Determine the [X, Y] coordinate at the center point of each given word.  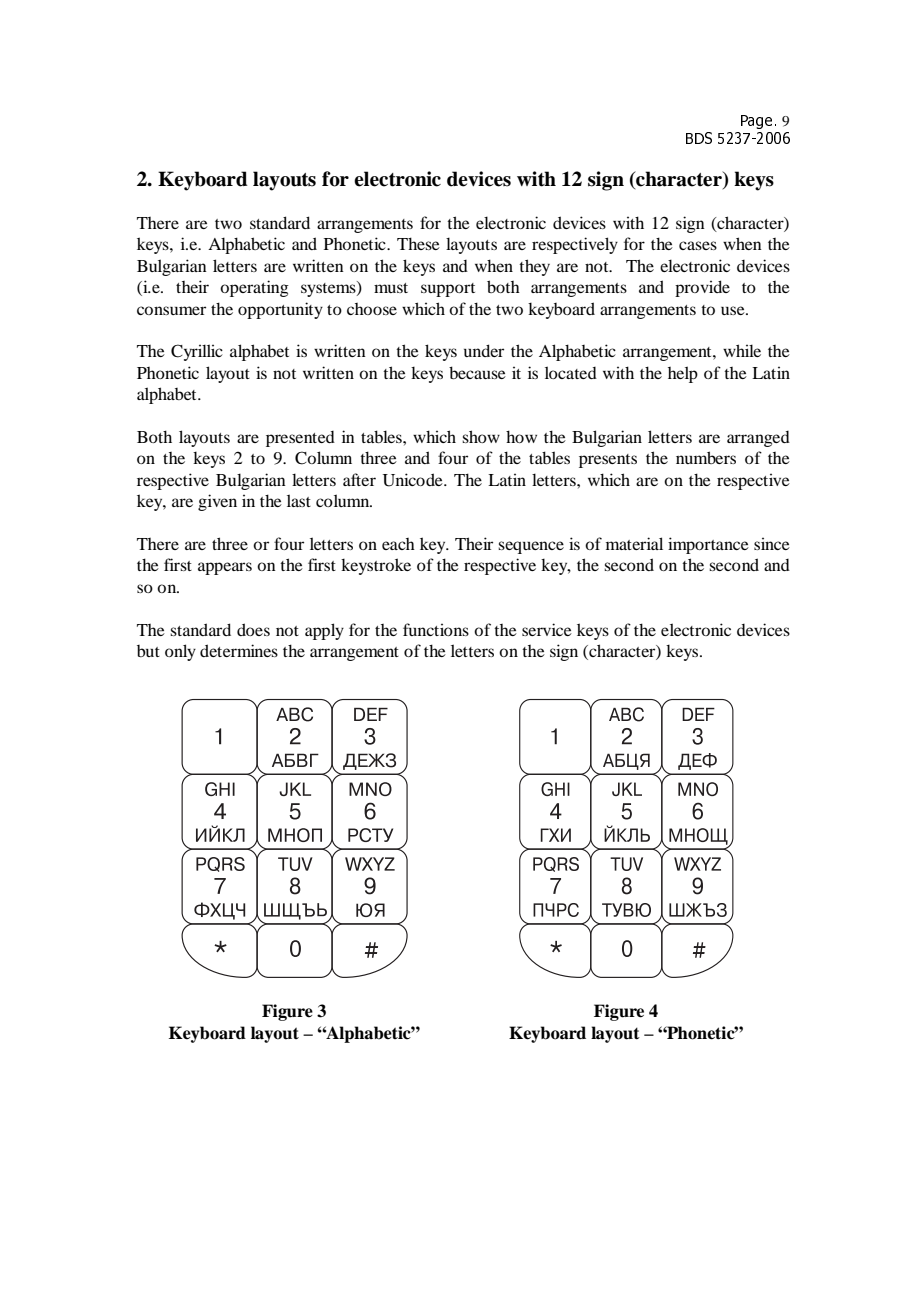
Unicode [414, 480]
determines [239, 650]
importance [708, 545]
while [742, 350]
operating [254, 288]
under [484, 350]
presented [300, 439]
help [683, 374]
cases [698, 245]
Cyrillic [197, 352]
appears [225, 568]
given [217, 502]
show [481, 436]
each [398, 544]
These [418, 243]
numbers [706, 457]
